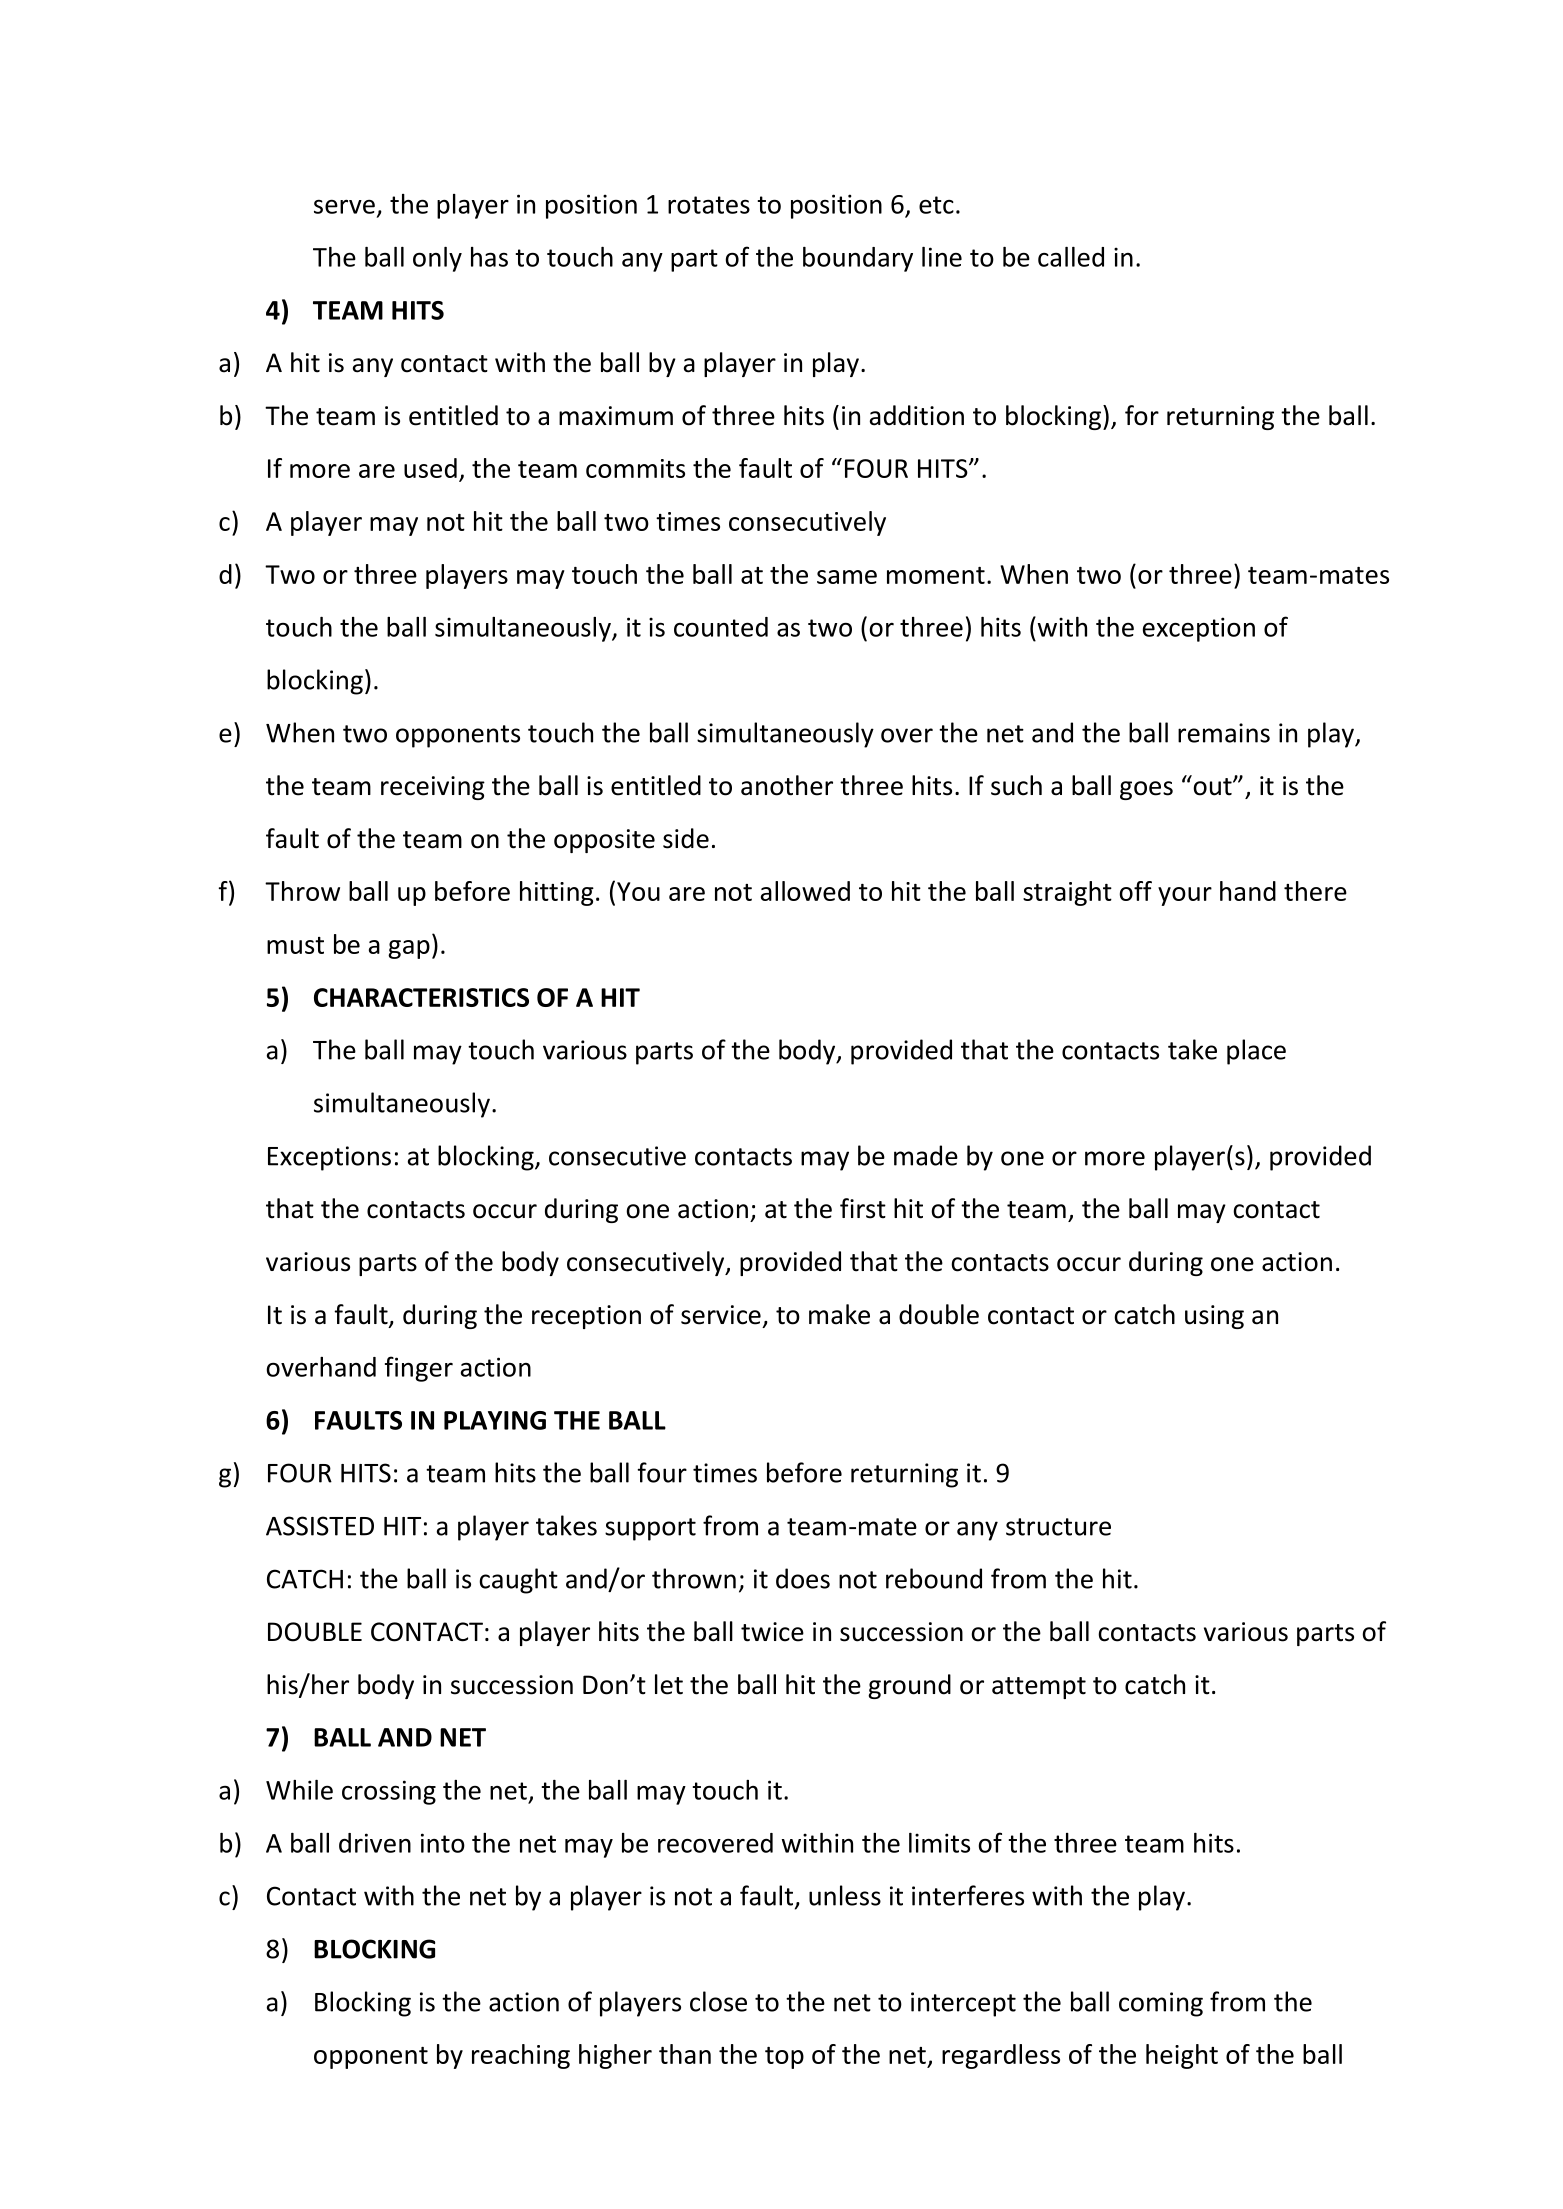  Describe the element at coordinates (858, 259) in the document. I see `boundary` at that location.
